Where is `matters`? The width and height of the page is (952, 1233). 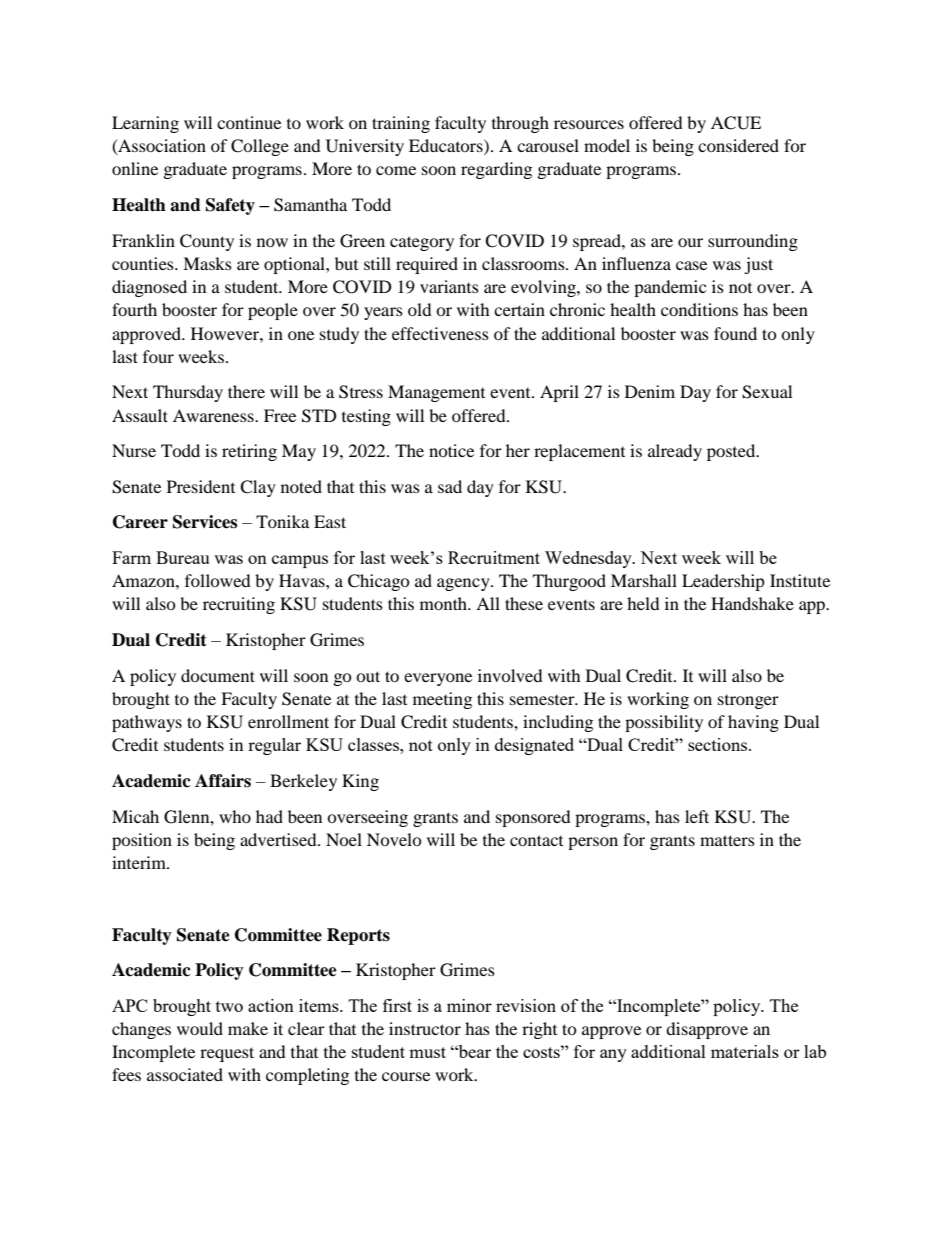 matters is located at coordinates (727, 840).
